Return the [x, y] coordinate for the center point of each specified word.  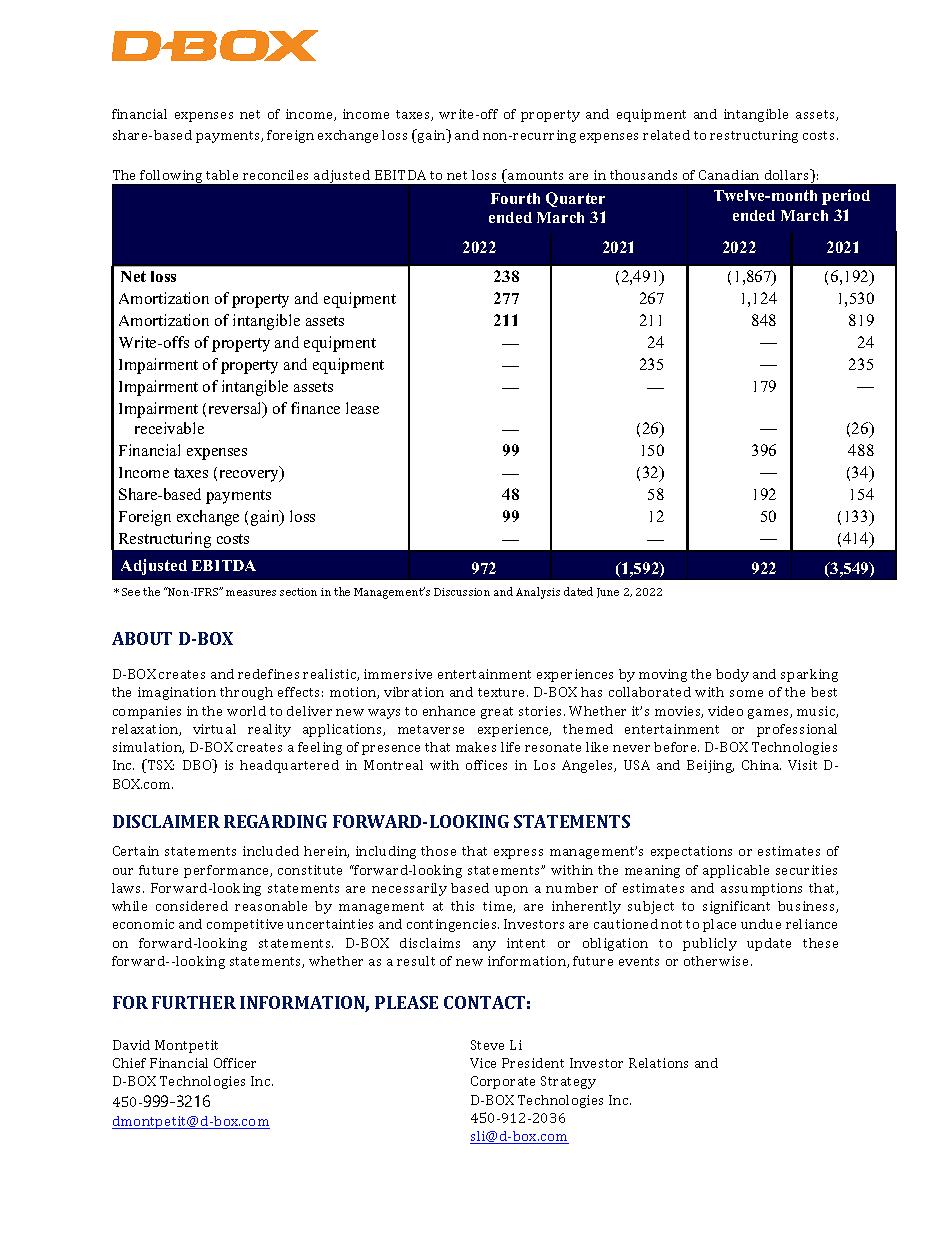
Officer [235, 1063]
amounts [534, 174]
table [222, 175]
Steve [487, 1045]
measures [251, 593]
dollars [788, 176]
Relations [658, 1063]
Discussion [462, 592]
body [732, 675]
